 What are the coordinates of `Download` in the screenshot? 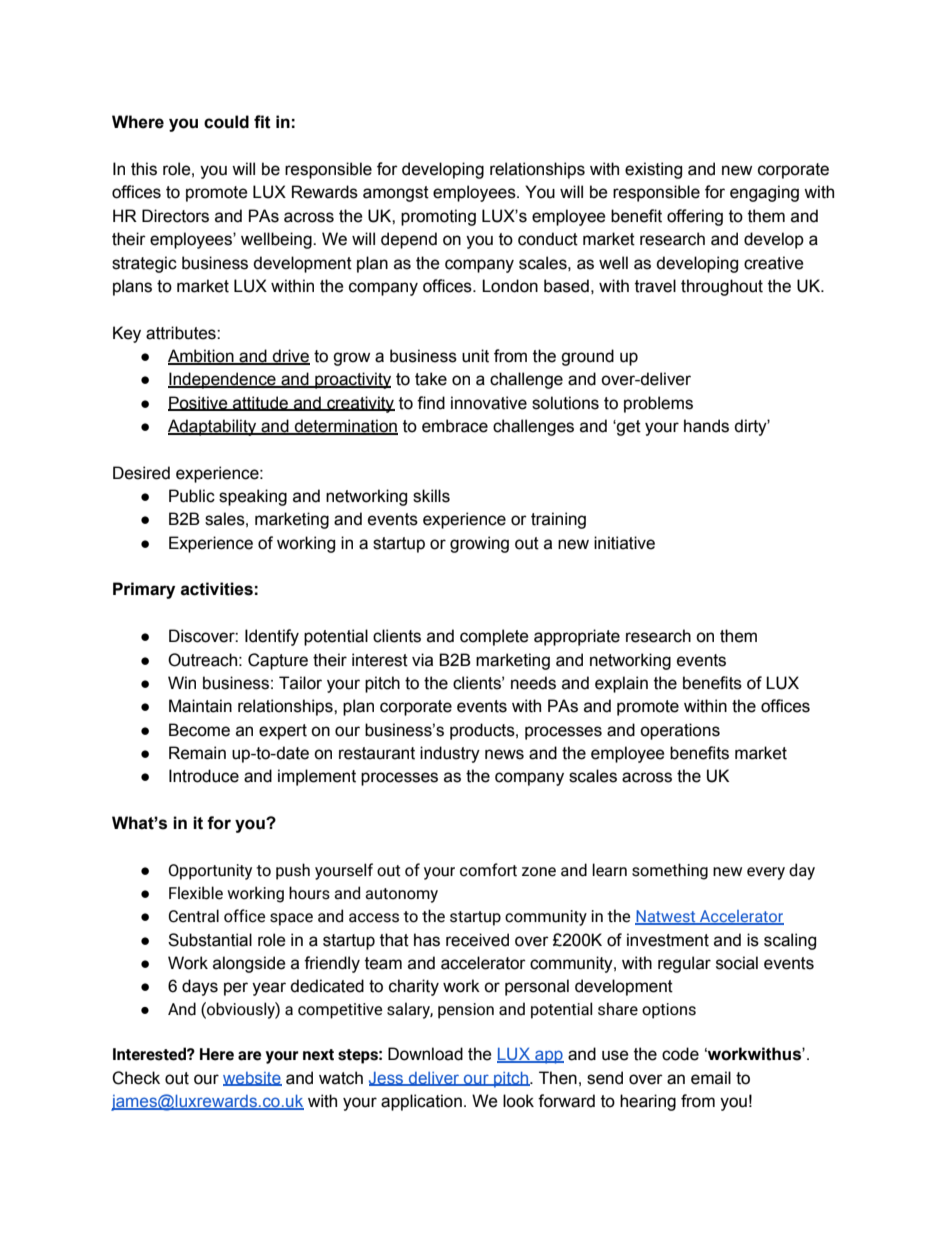 It's located at (425, 1054).
